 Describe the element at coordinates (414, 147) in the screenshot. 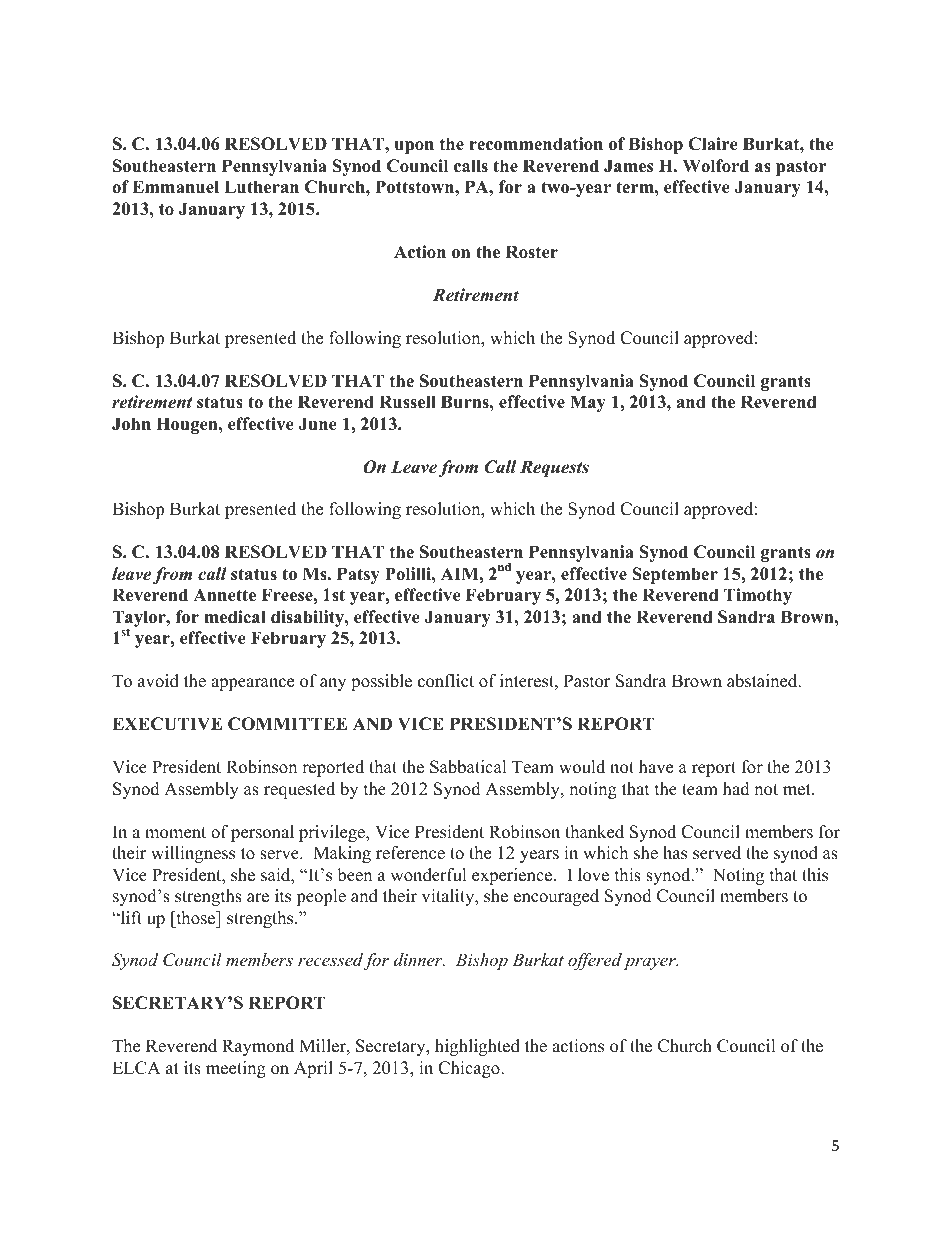

I see `upon` at that location.
